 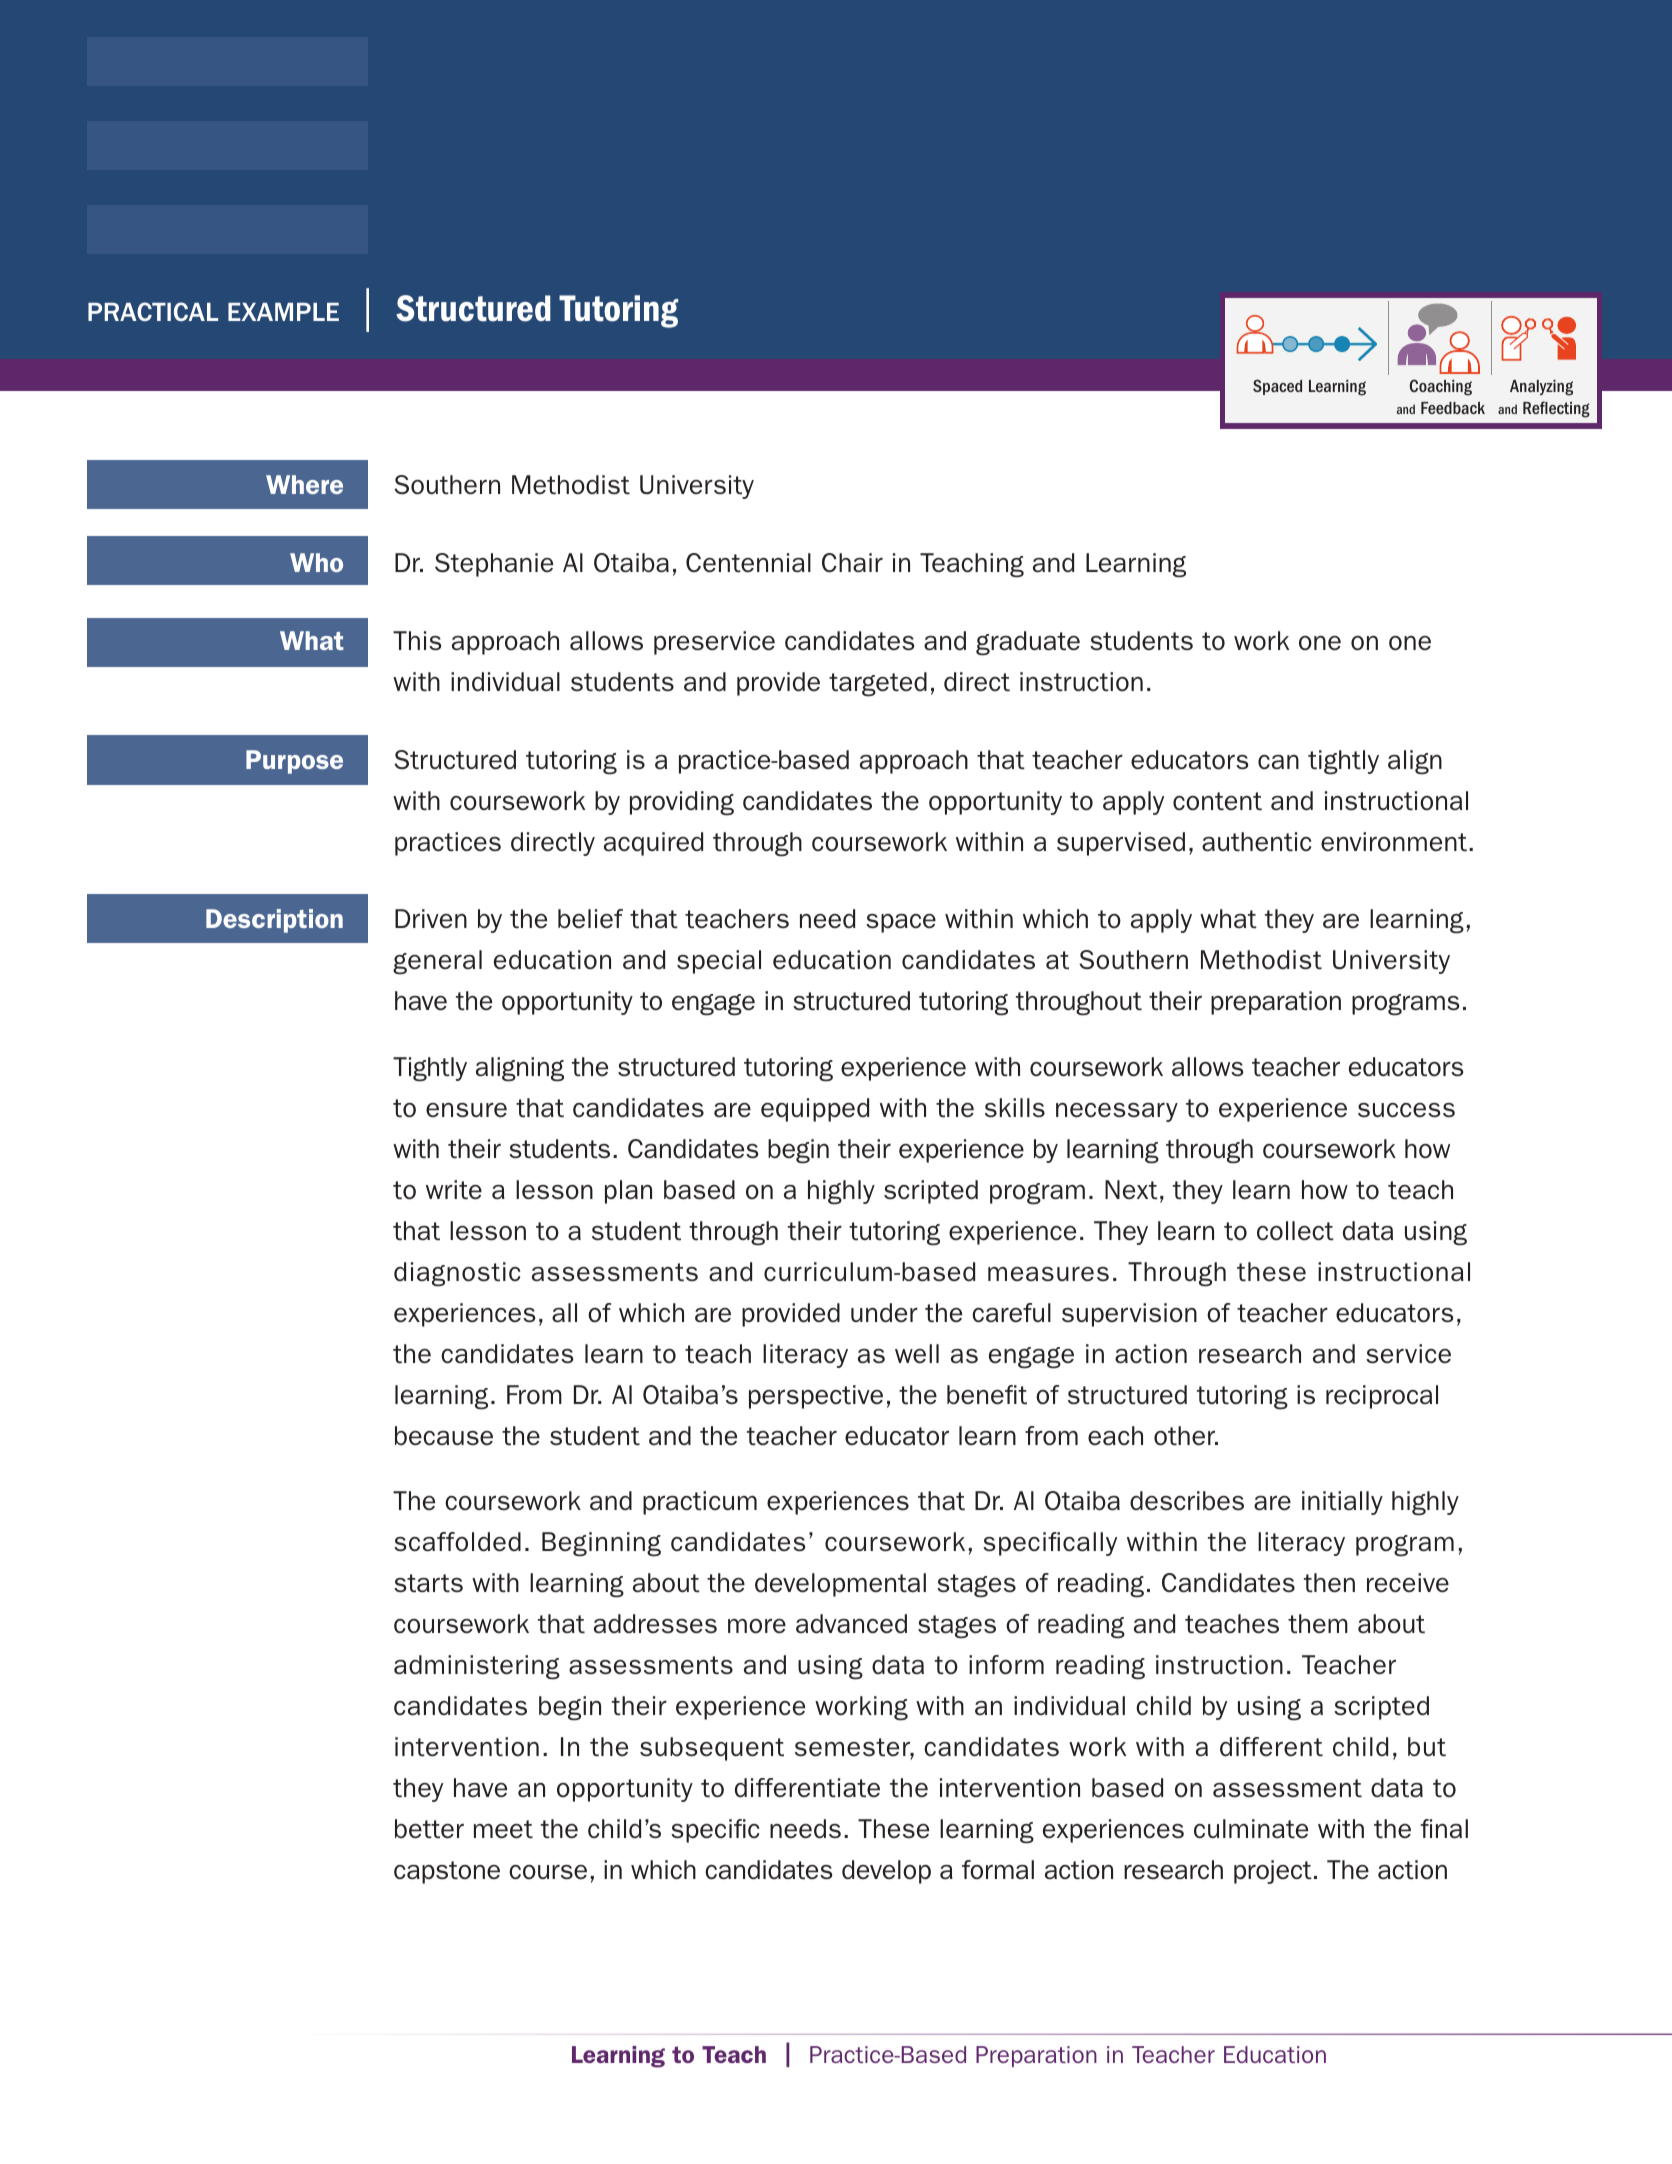 What do you see at coordinates (429, 1829) in the document?
I see `better` at bounding box center [429, 1829].
